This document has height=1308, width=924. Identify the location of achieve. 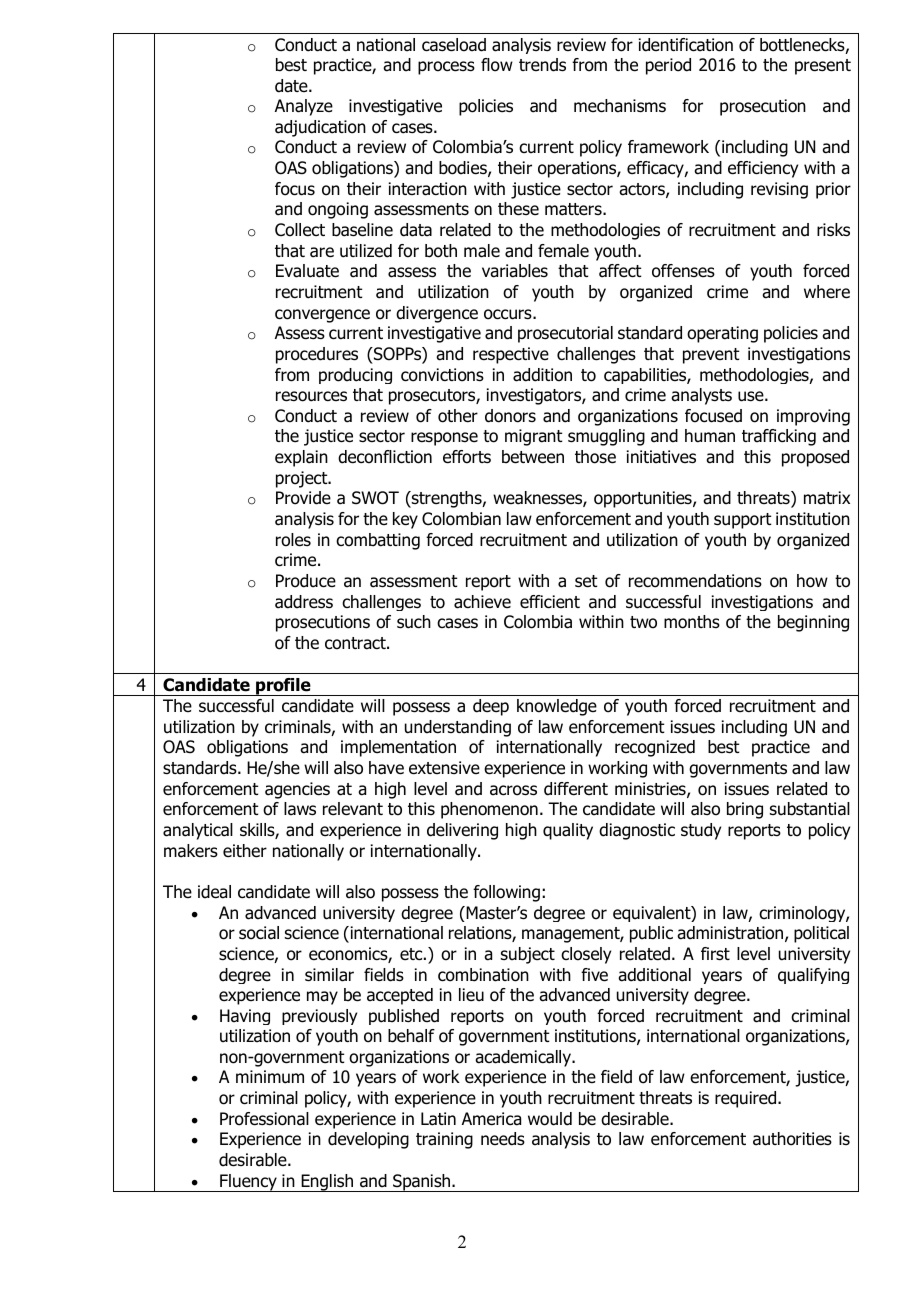
(482, 602).
